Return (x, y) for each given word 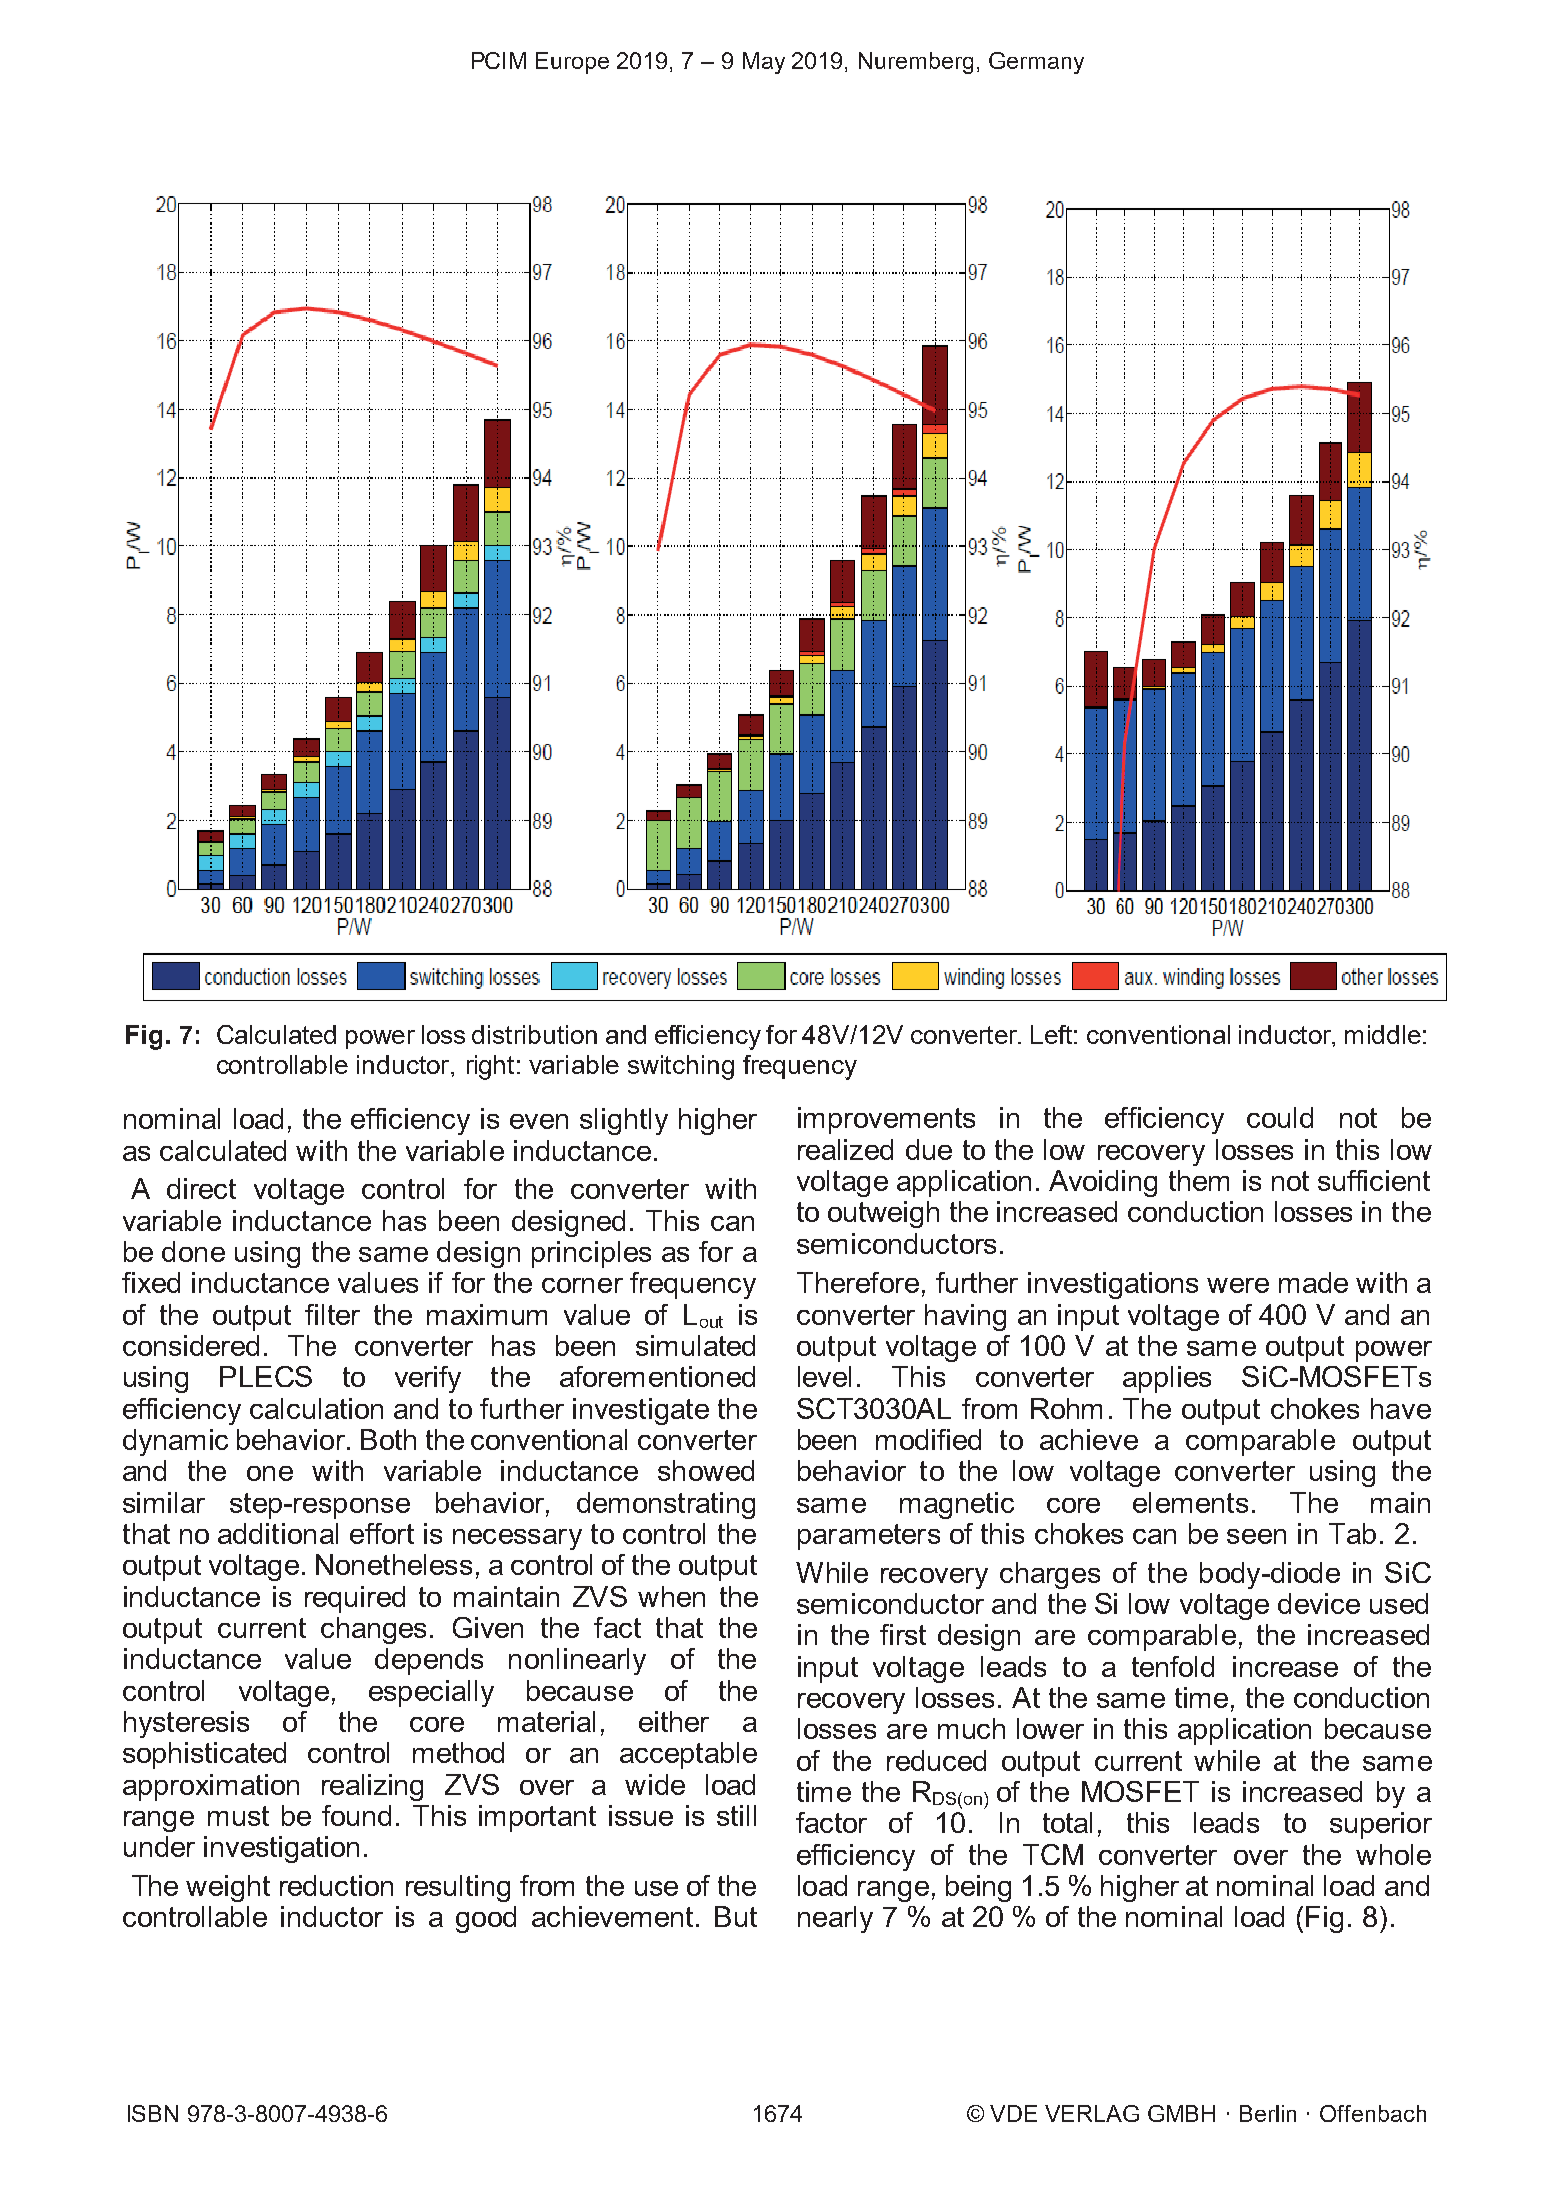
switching (681, 1067)
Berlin (1268, 2113)
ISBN (153, 2113)
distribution (534, 1034)
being (978, 1888)
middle (1383, 1034)
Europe (572, 63)
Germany (1036, 63)
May (764, 63)
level (824, 1376)
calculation (316, 1408)
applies (1167, 1379)
